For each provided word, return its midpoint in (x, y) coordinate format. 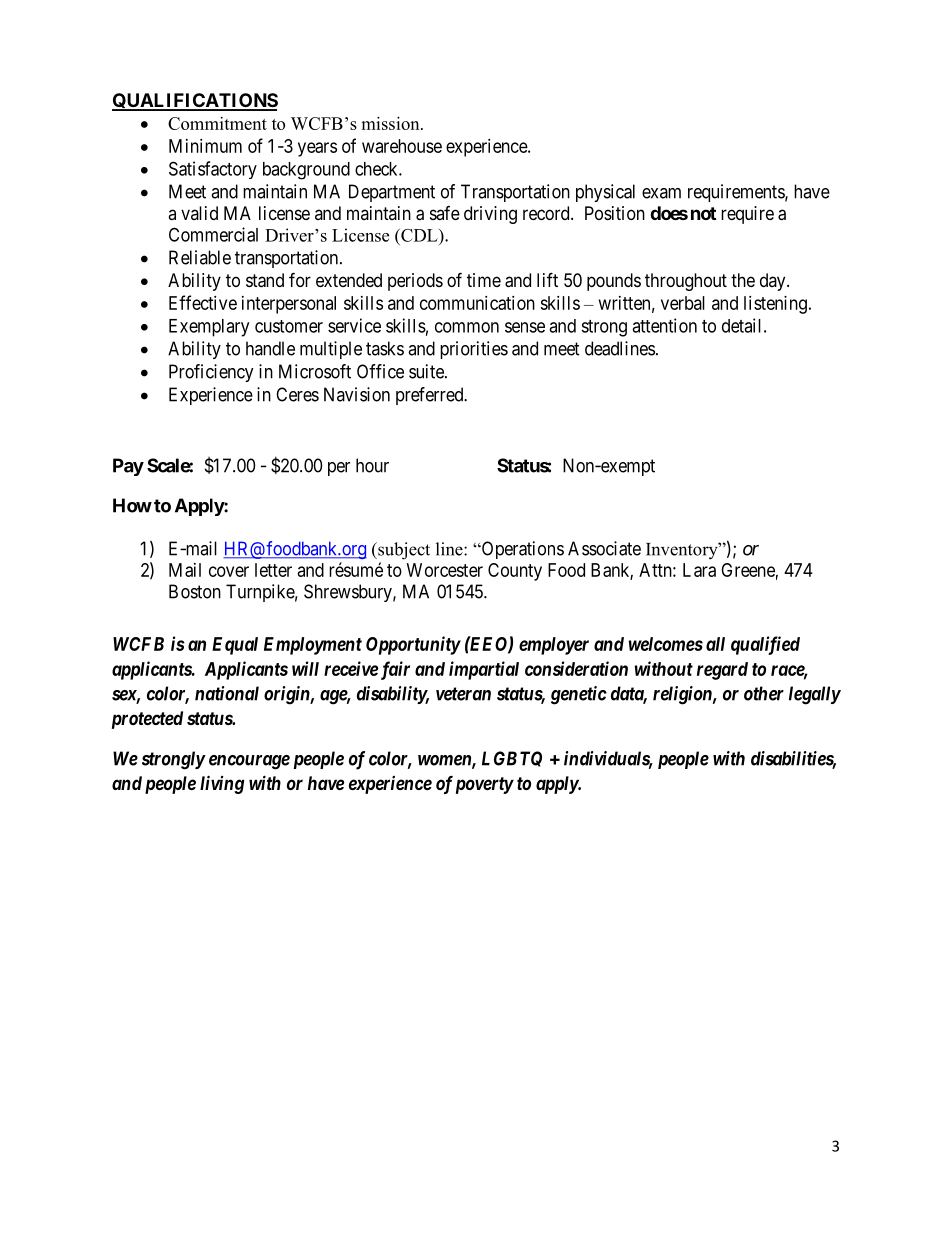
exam (661, 193)
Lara (699, 570)
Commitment (217, 123)
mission (391, 123)
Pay (128, 467)
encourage (249, 762)
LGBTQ (512, 759)
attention (664, 325)
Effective (203, 302)
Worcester (445, 570)
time (484, 280)
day (774, 282)
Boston (195, 591)
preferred (431, 396)
